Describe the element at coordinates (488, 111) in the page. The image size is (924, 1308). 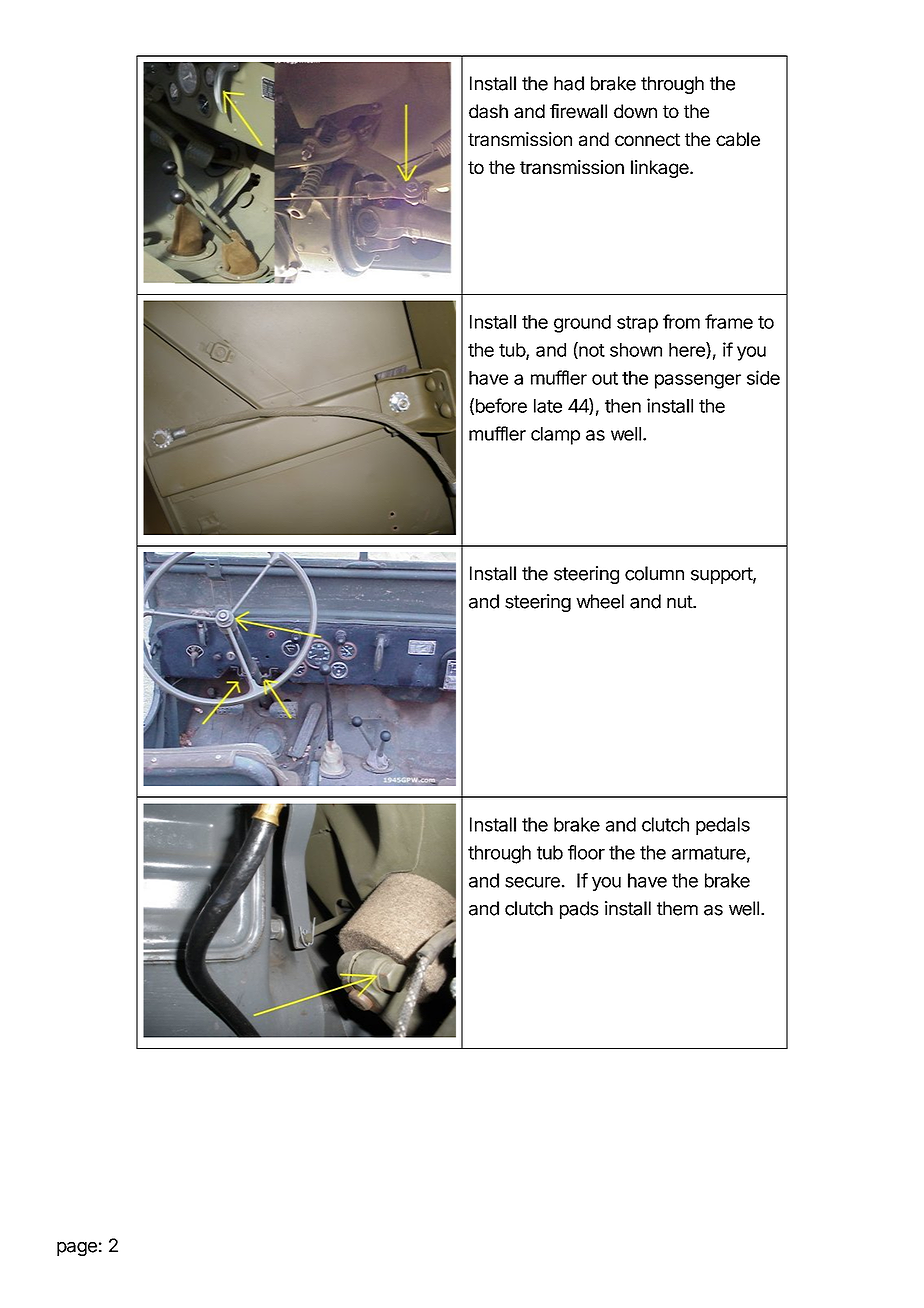
I see `dash` at that location.
